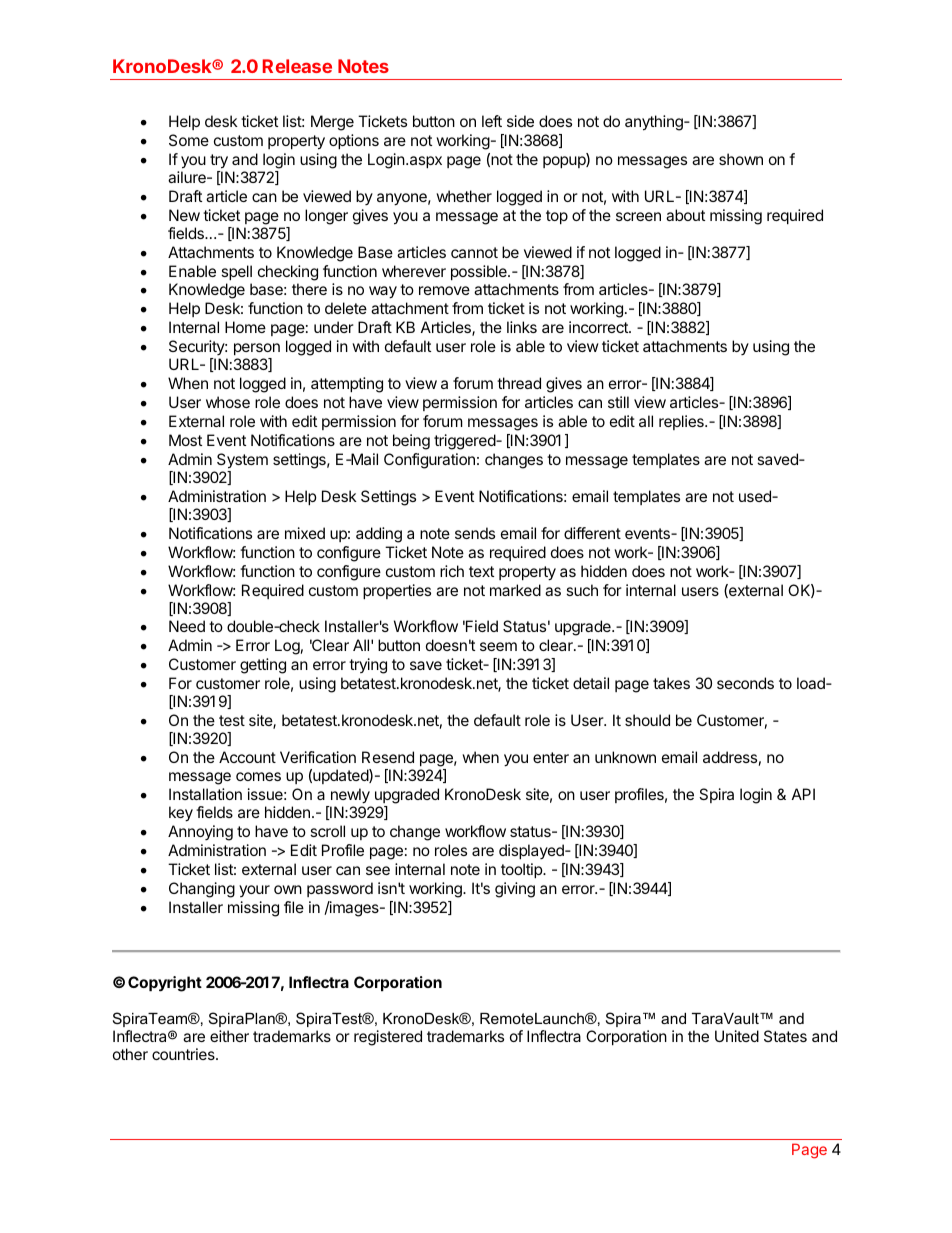 Image resolution: width=952 pixels, height=1233 pixels. Describe the element at coordinates (205, 794) in the screenshot. I see `Installation` at that location.
